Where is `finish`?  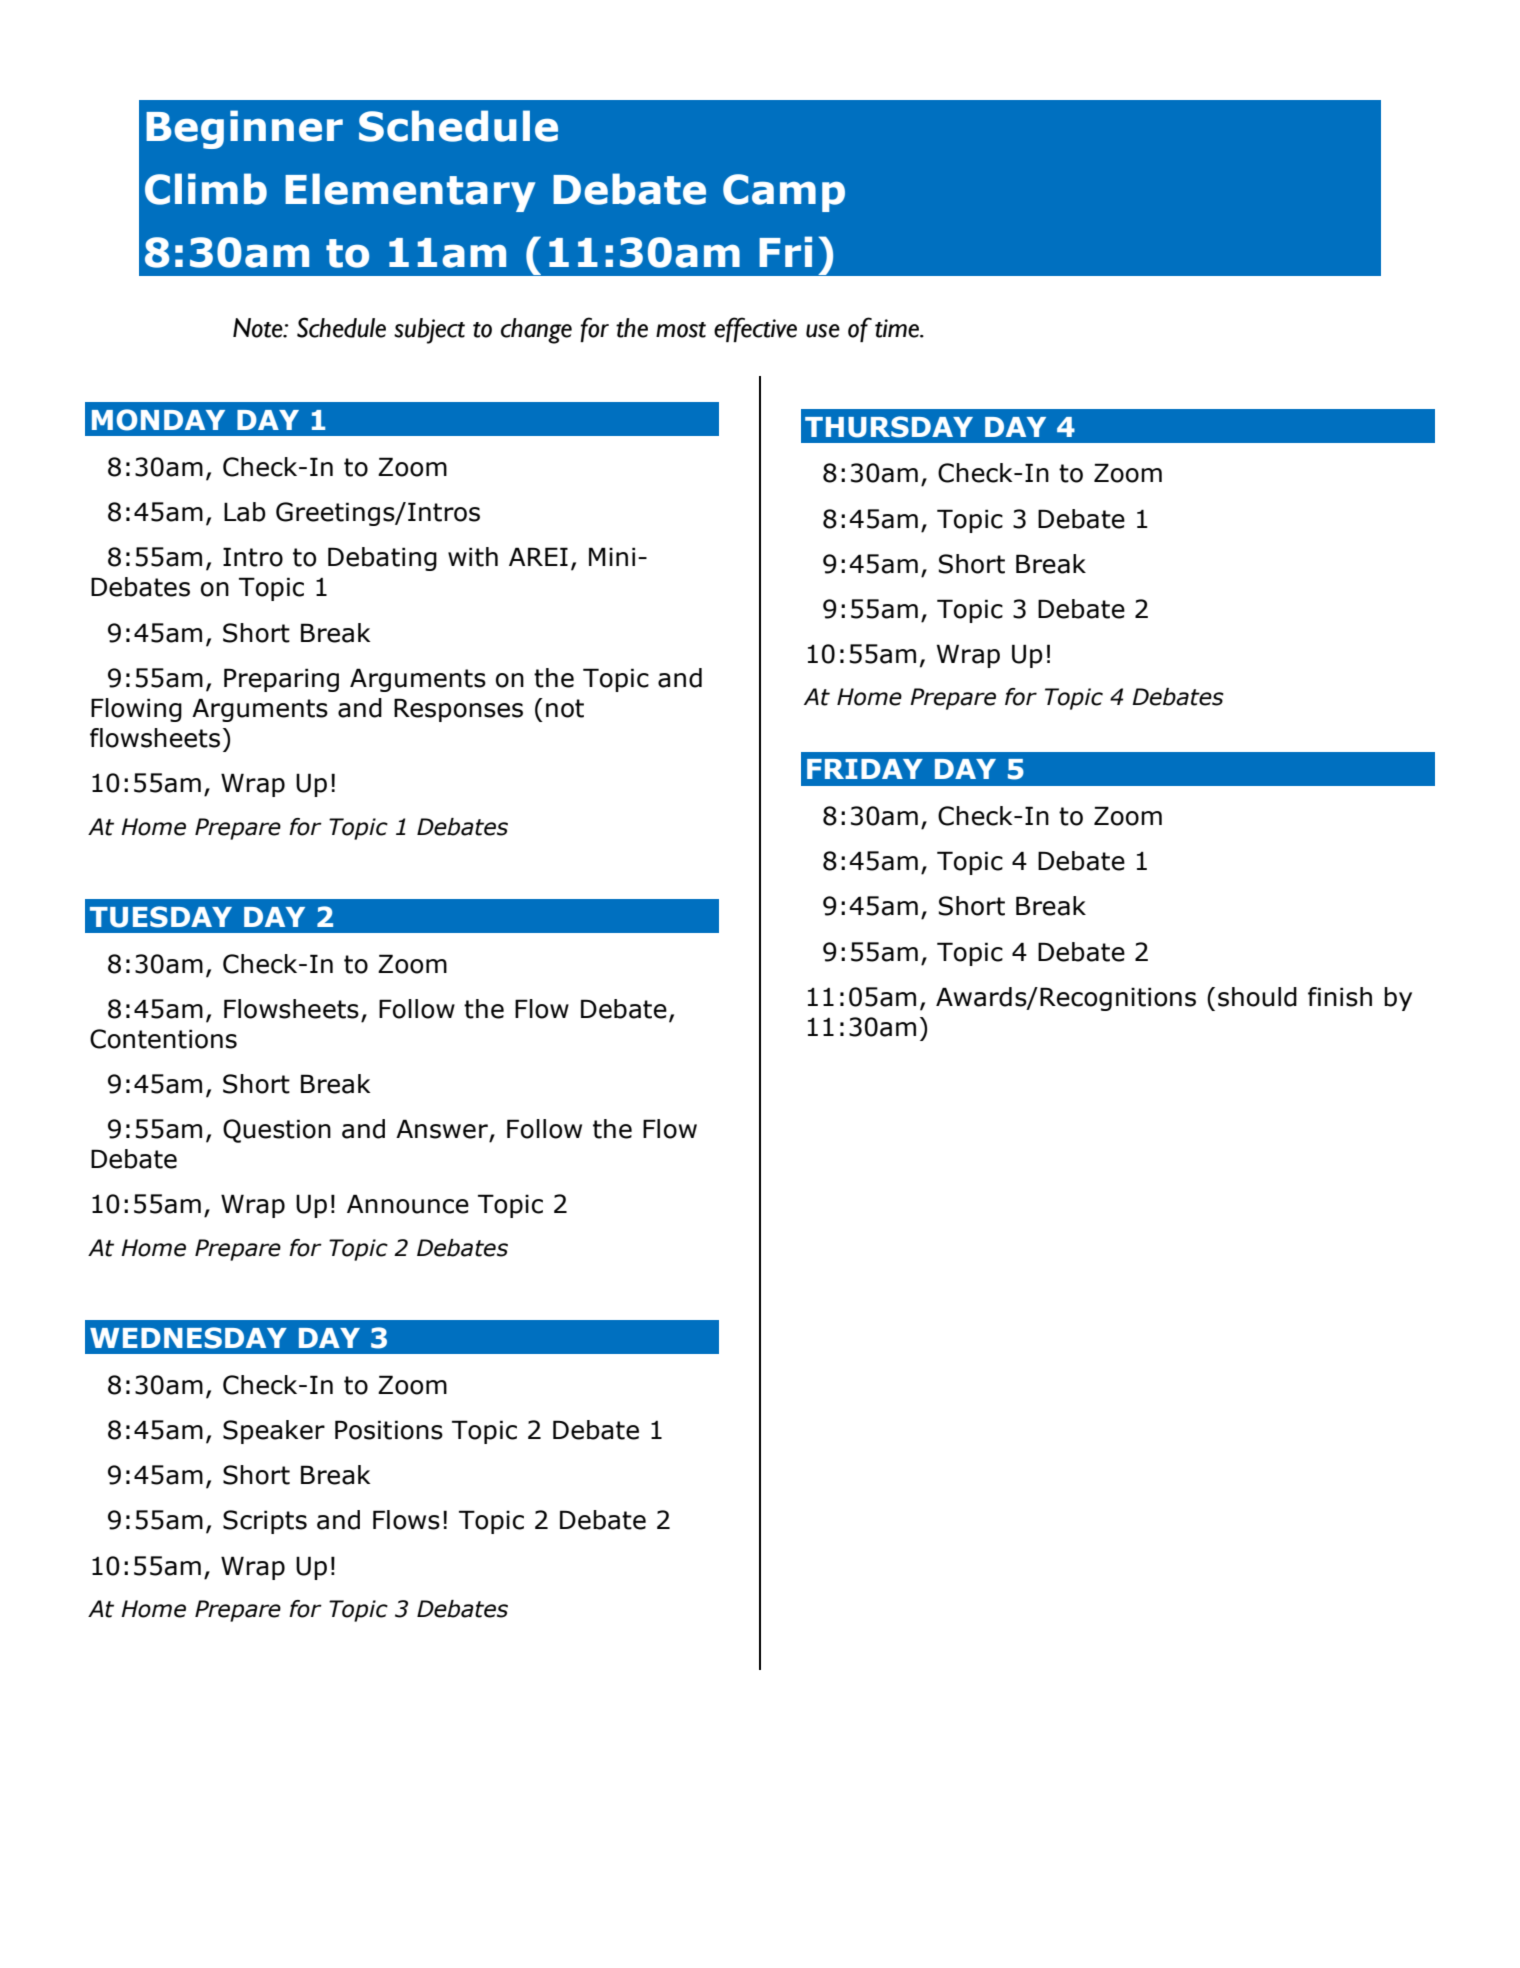 finish is located at coordinates (1340, 997).
